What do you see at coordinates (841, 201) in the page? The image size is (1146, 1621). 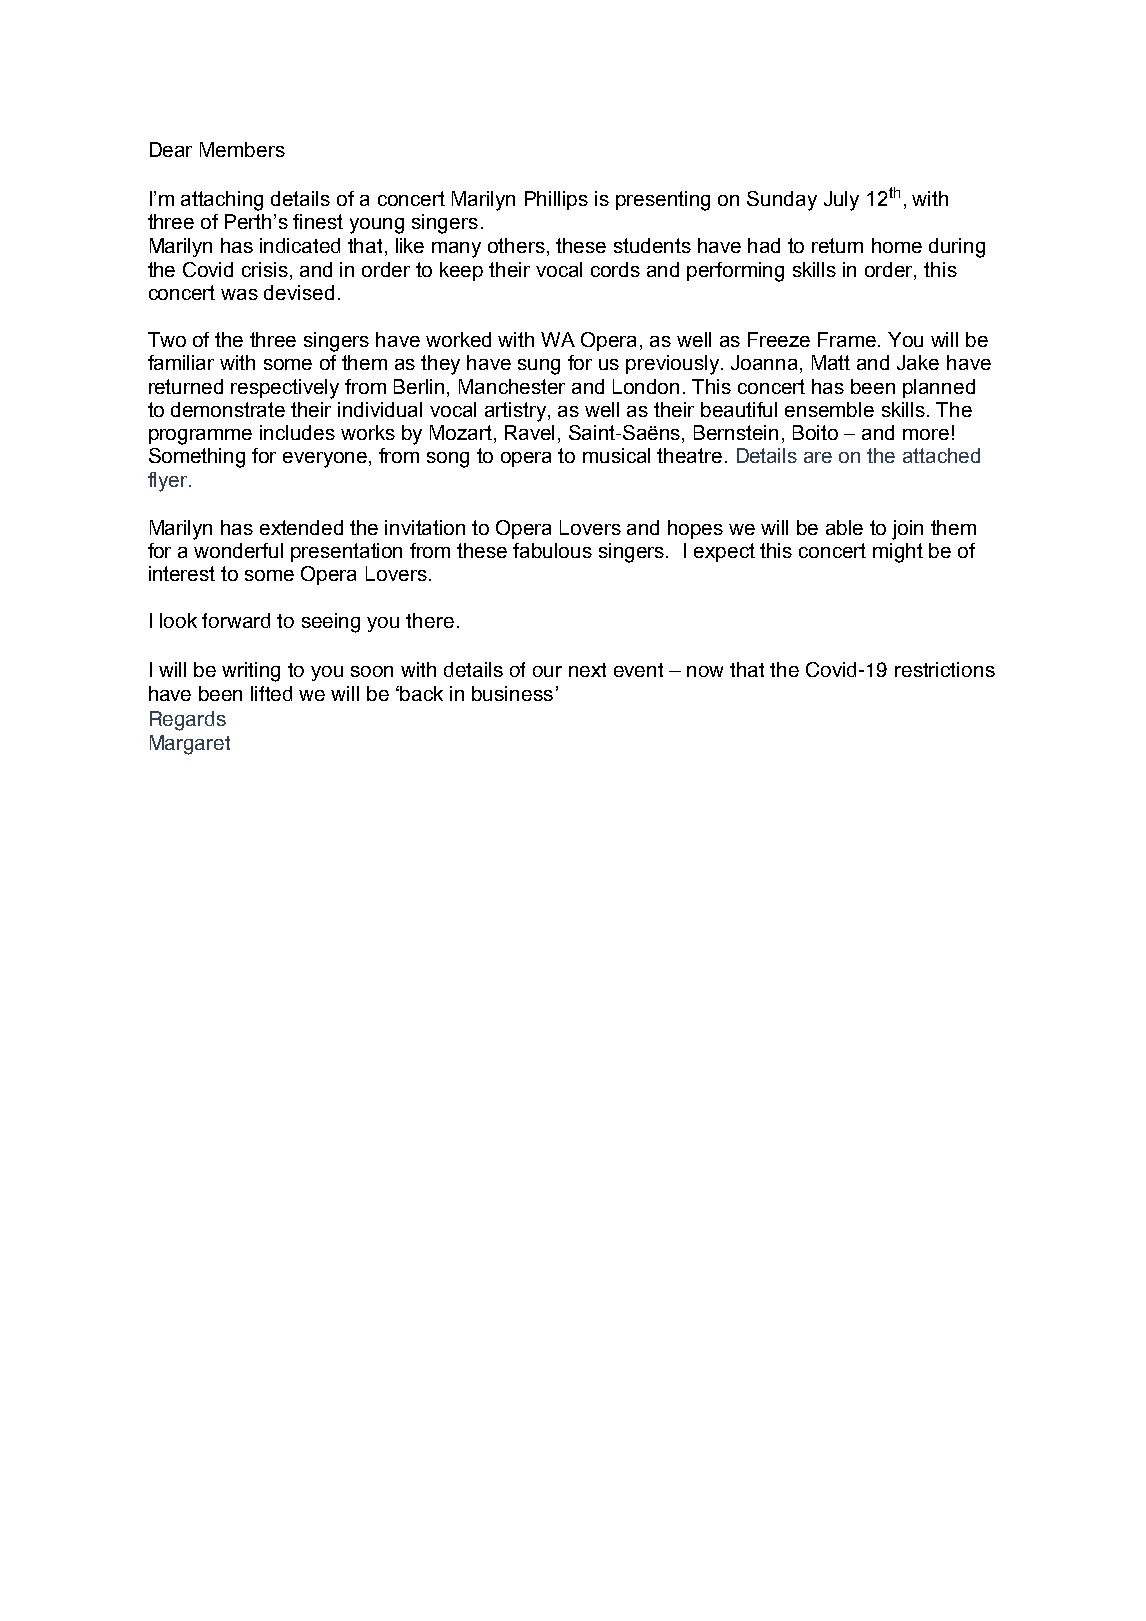 I see `July` at bounding box center [841, 201].
